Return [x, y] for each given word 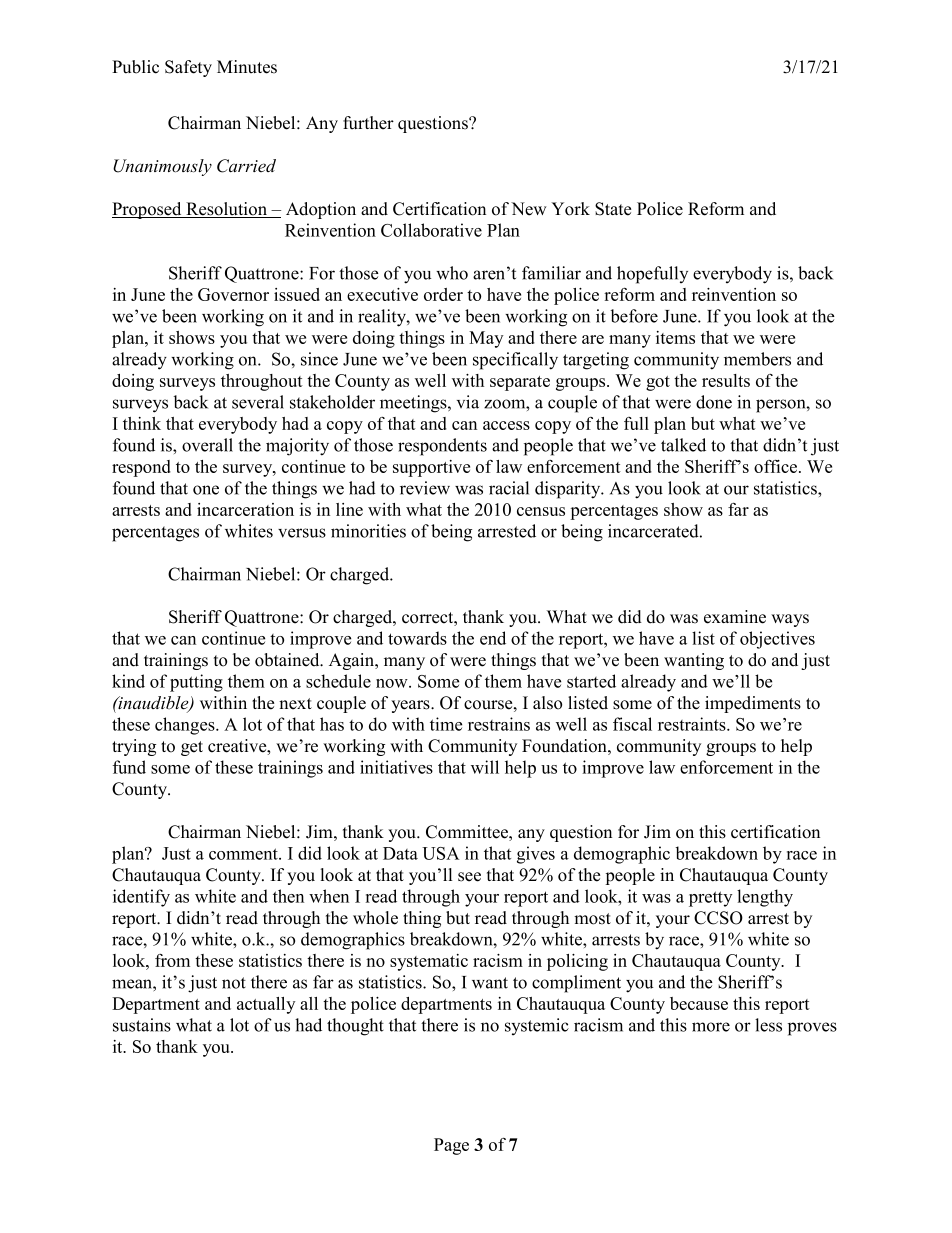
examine [735, 617]
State [613, 209]
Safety [188, 68]
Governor [233, 294]
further [368, 123]
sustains [142, 1025]
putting [196, 683]
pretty [710, 899]
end [493, 638]
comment [244, 854]
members [757, 359]
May [486, 339]
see [469, 877]
